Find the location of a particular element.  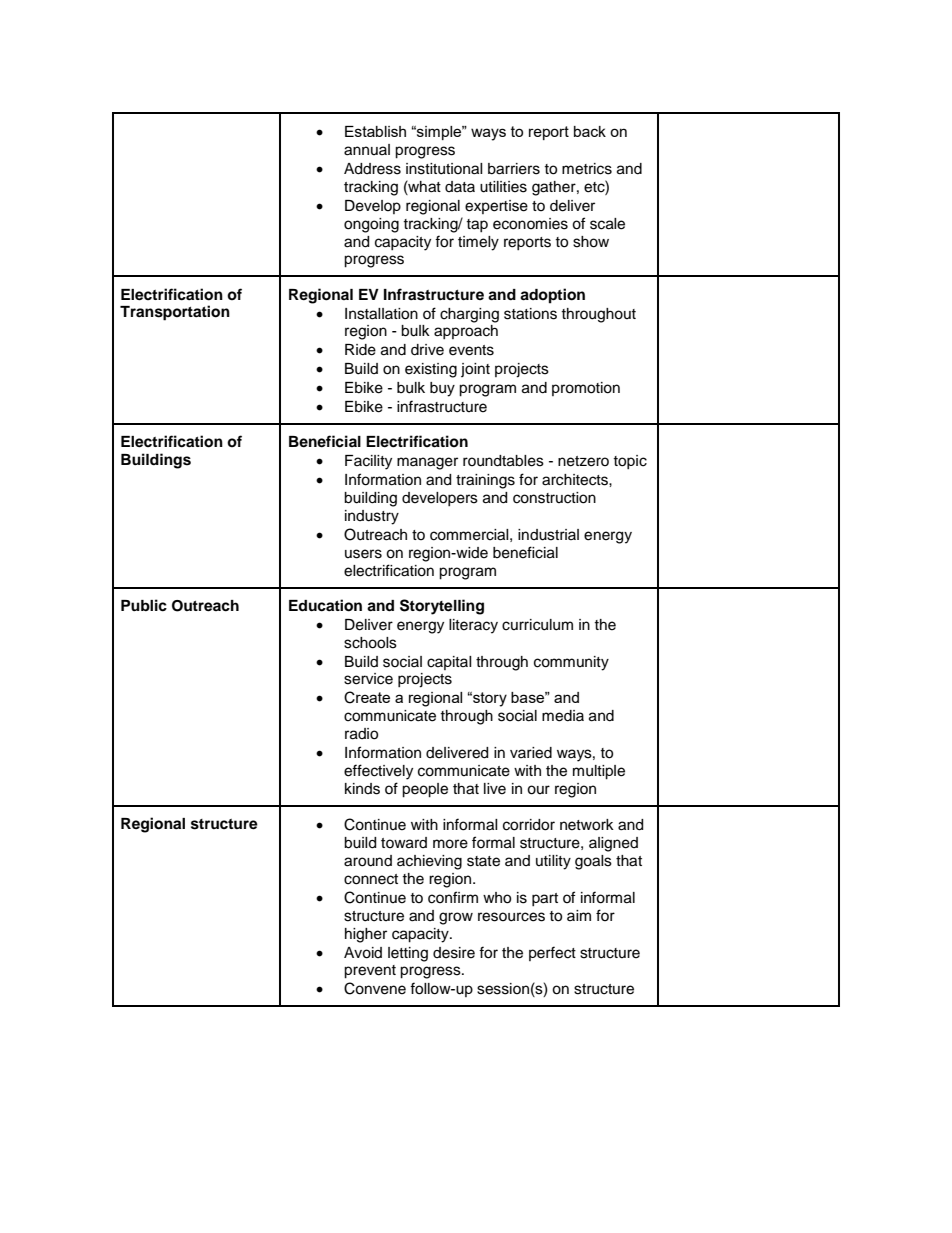

Transportation is located at coordinates (175, 313).
